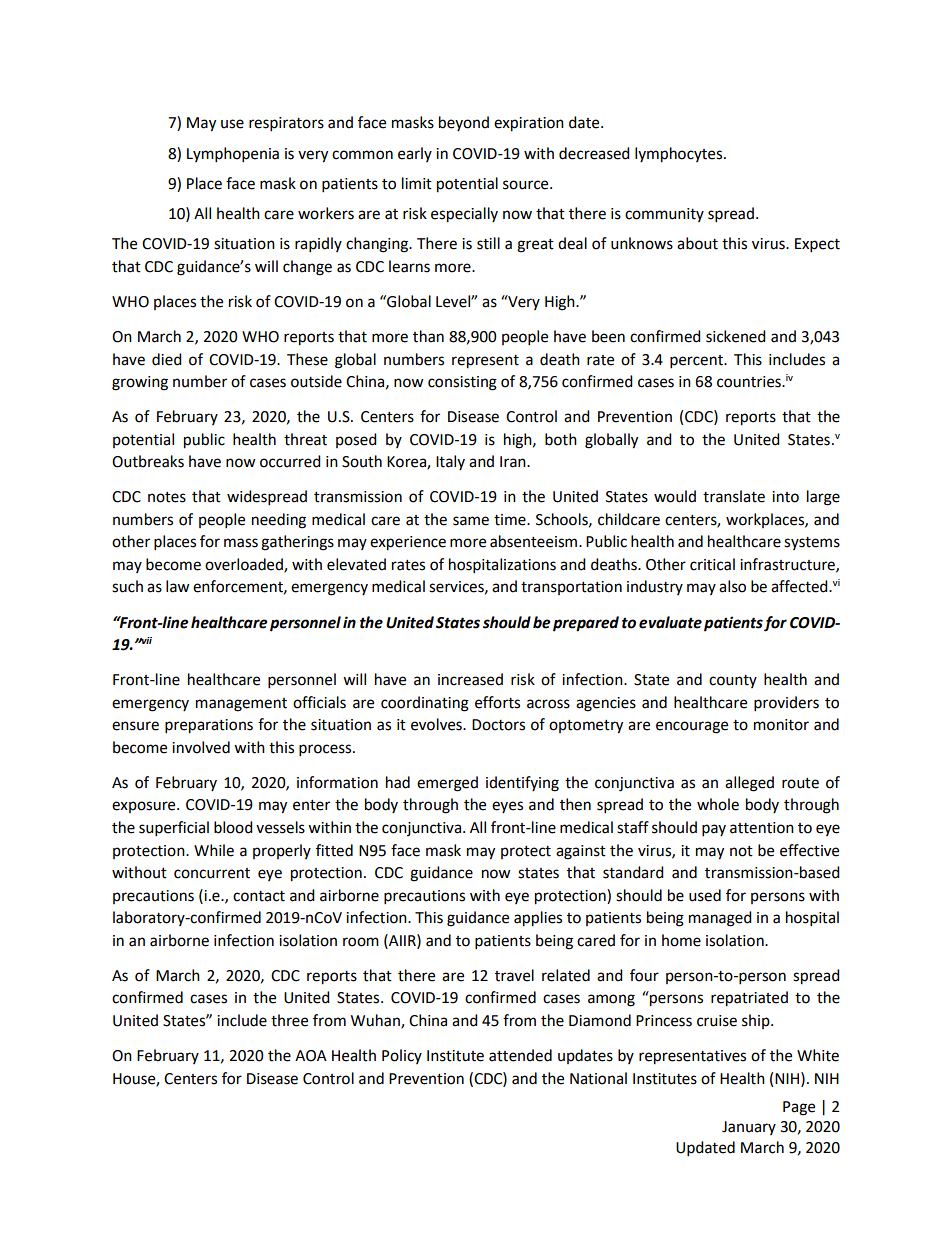 Image resolution: width=952 pixels, height=1233 pixels. I want to click on lymphocytes, so click(680, 155).
